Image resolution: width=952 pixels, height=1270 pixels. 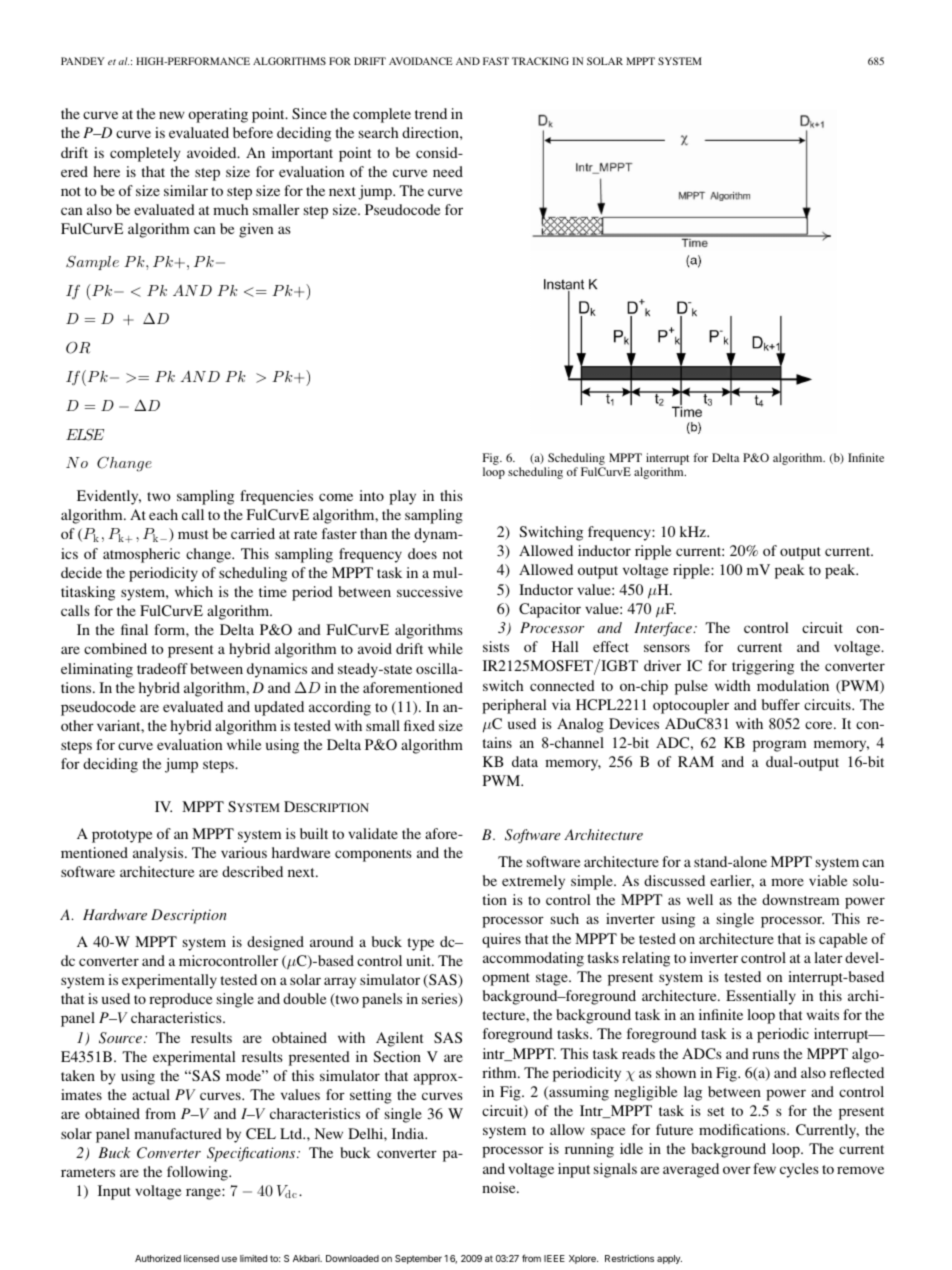 I want to click on play, so click(x=402, y=497).
